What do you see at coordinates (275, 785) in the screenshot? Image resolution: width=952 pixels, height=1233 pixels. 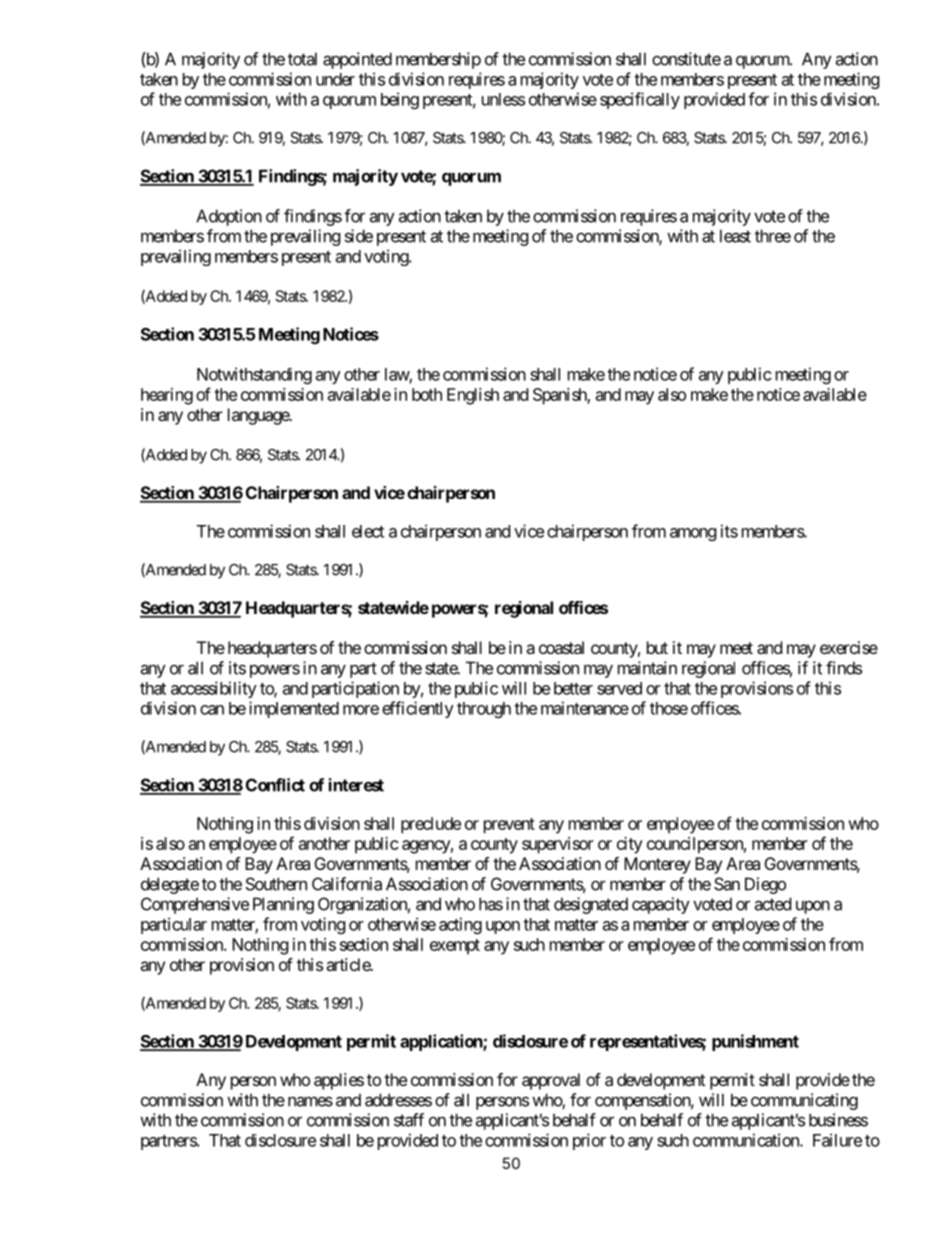 I see `Conflict` at bounding box center [275, 785].
